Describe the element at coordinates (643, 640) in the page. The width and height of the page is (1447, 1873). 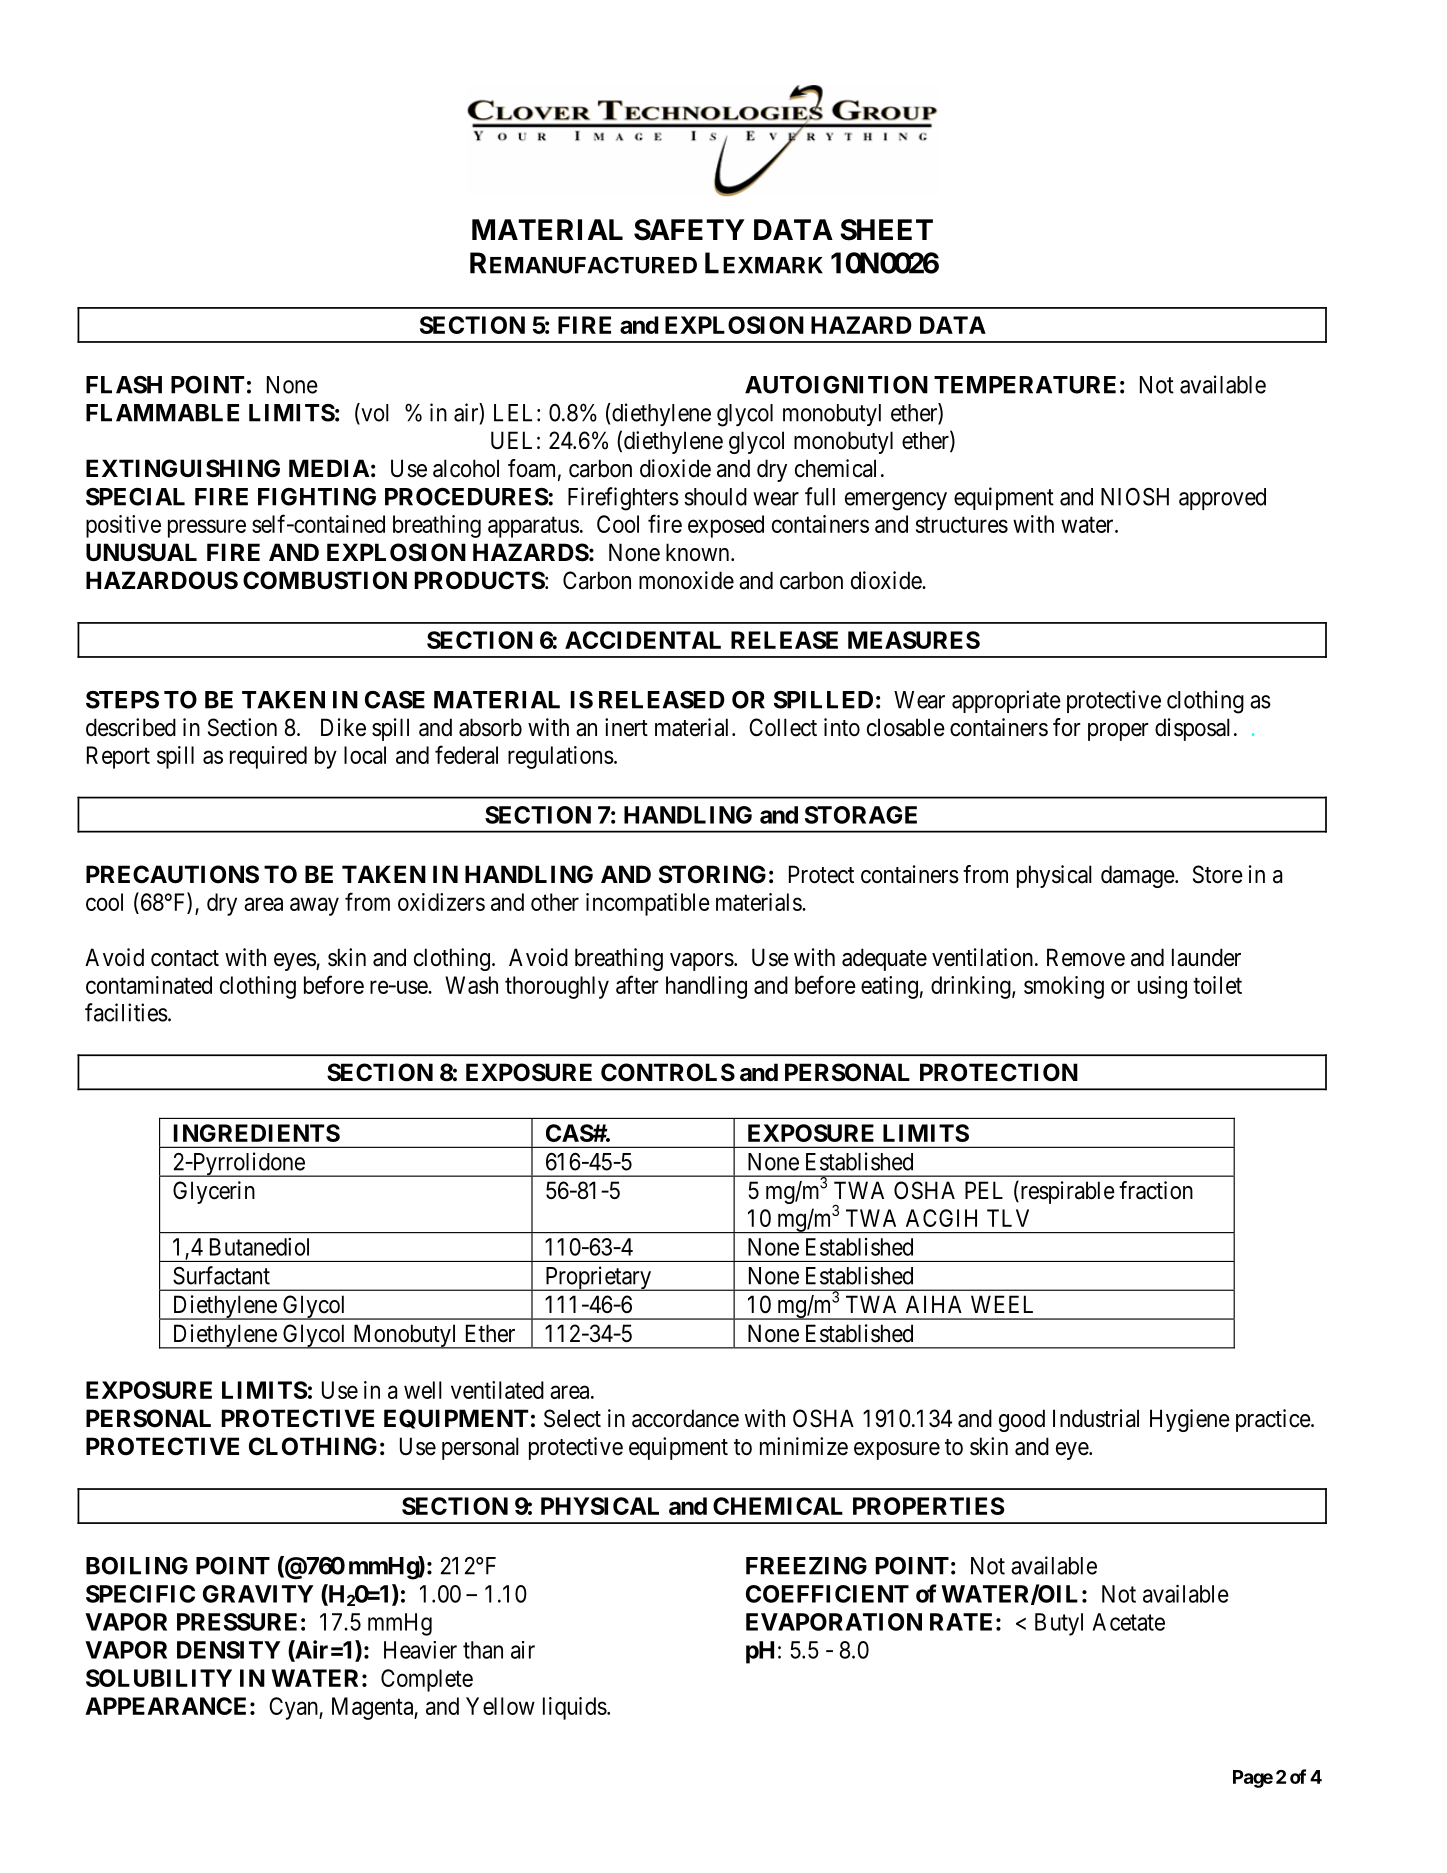
I see `ACCIDENTAL` at that location.
